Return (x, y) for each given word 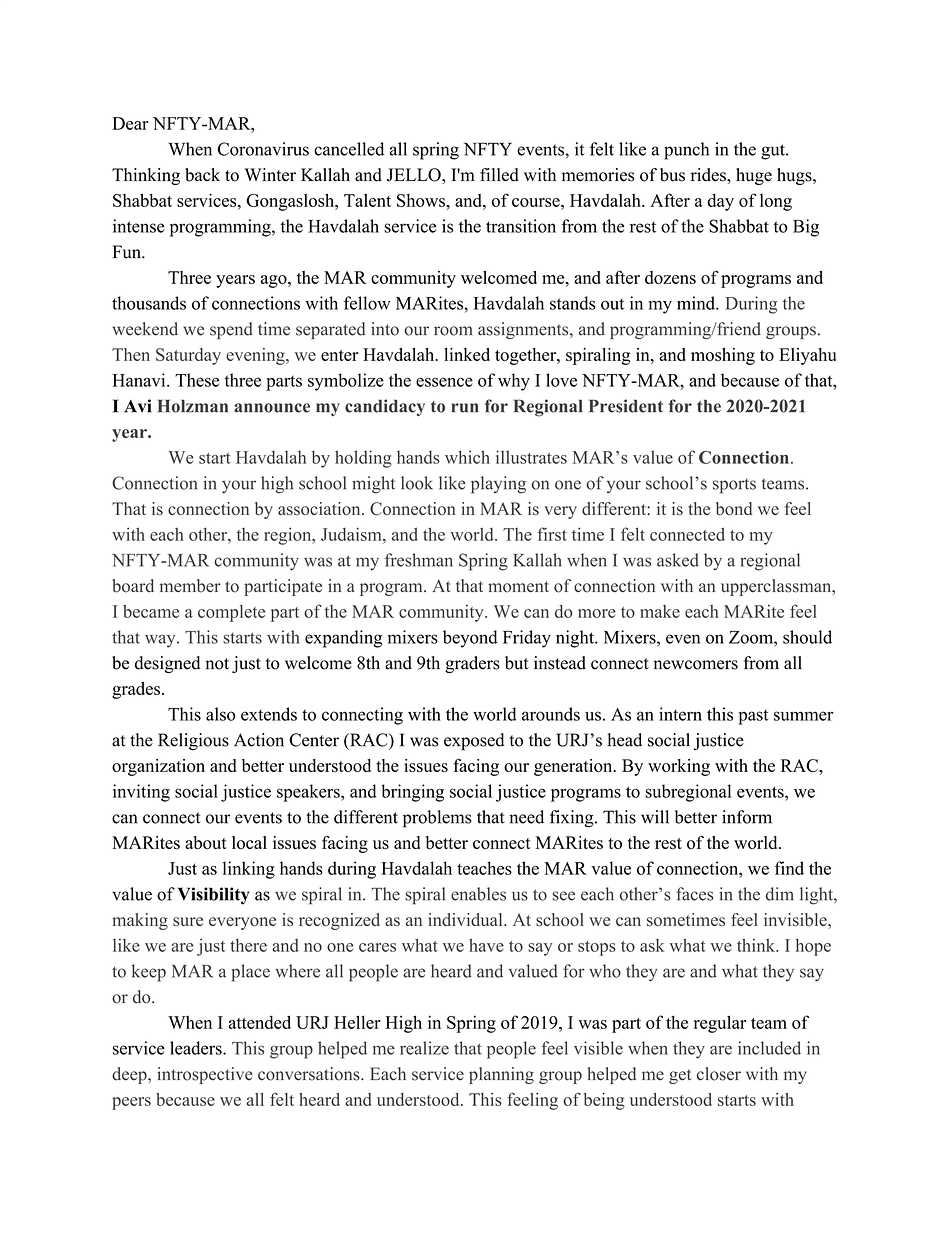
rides (709, 175)
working (679, 767)
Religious (193, 741)
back (202, 175)
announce (272, 408)
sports (734, 486)
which (467, 457)
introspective (204, 1075)
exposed (474, 742)
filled (499, 175)
